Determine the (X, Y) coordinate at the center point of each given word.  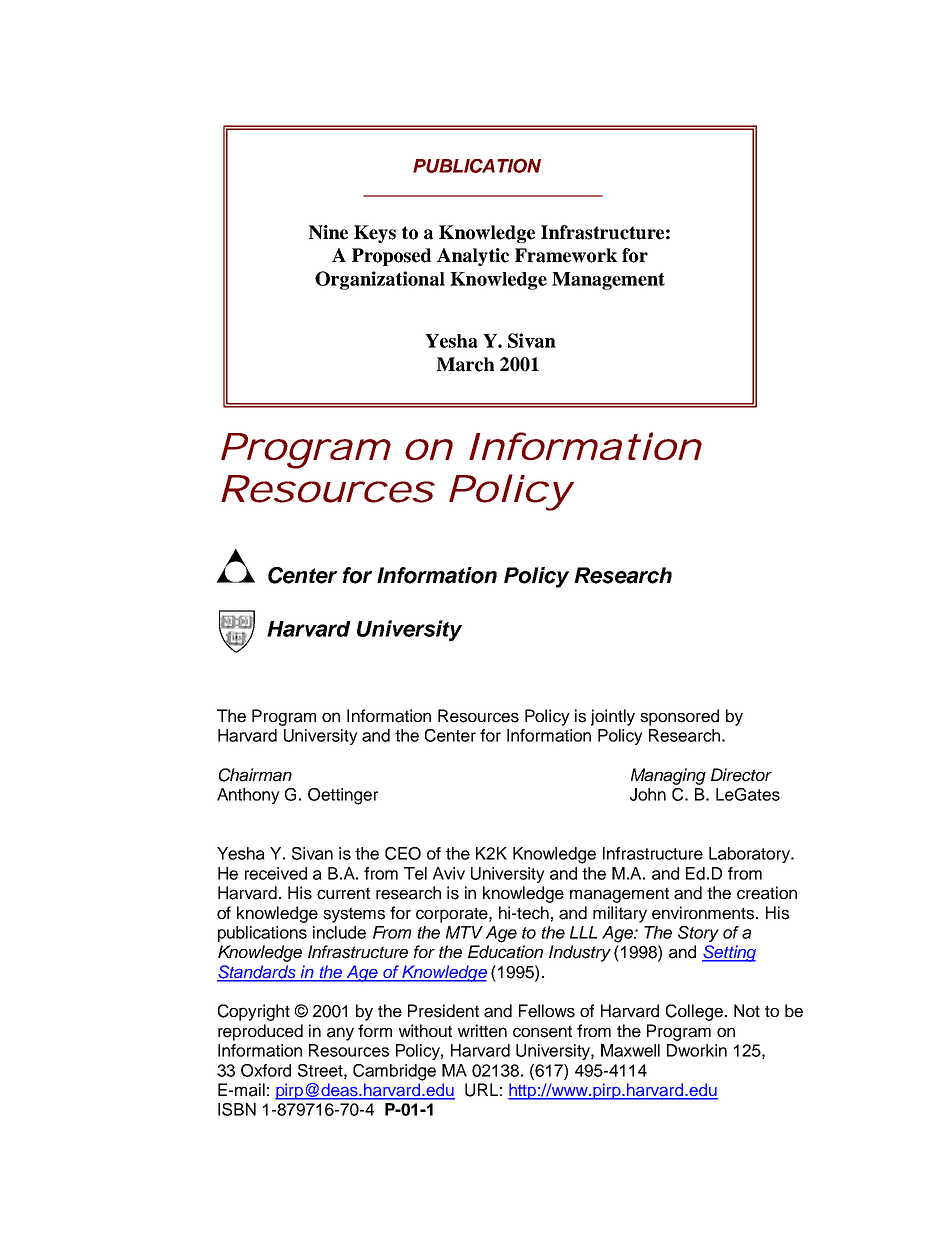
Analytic (473, 257)
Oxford (266, 1070)
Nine (328, 232)
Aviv (449, 873)
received (276, 873)
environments (704, 913)
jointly (613, 717)
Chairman (255, 775)
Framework (566, 255)
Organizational (380, 280)
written (482, 1031)
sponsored (679, 717)
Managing (668, 776)
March (466, 364)
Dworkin (697, 1050)
